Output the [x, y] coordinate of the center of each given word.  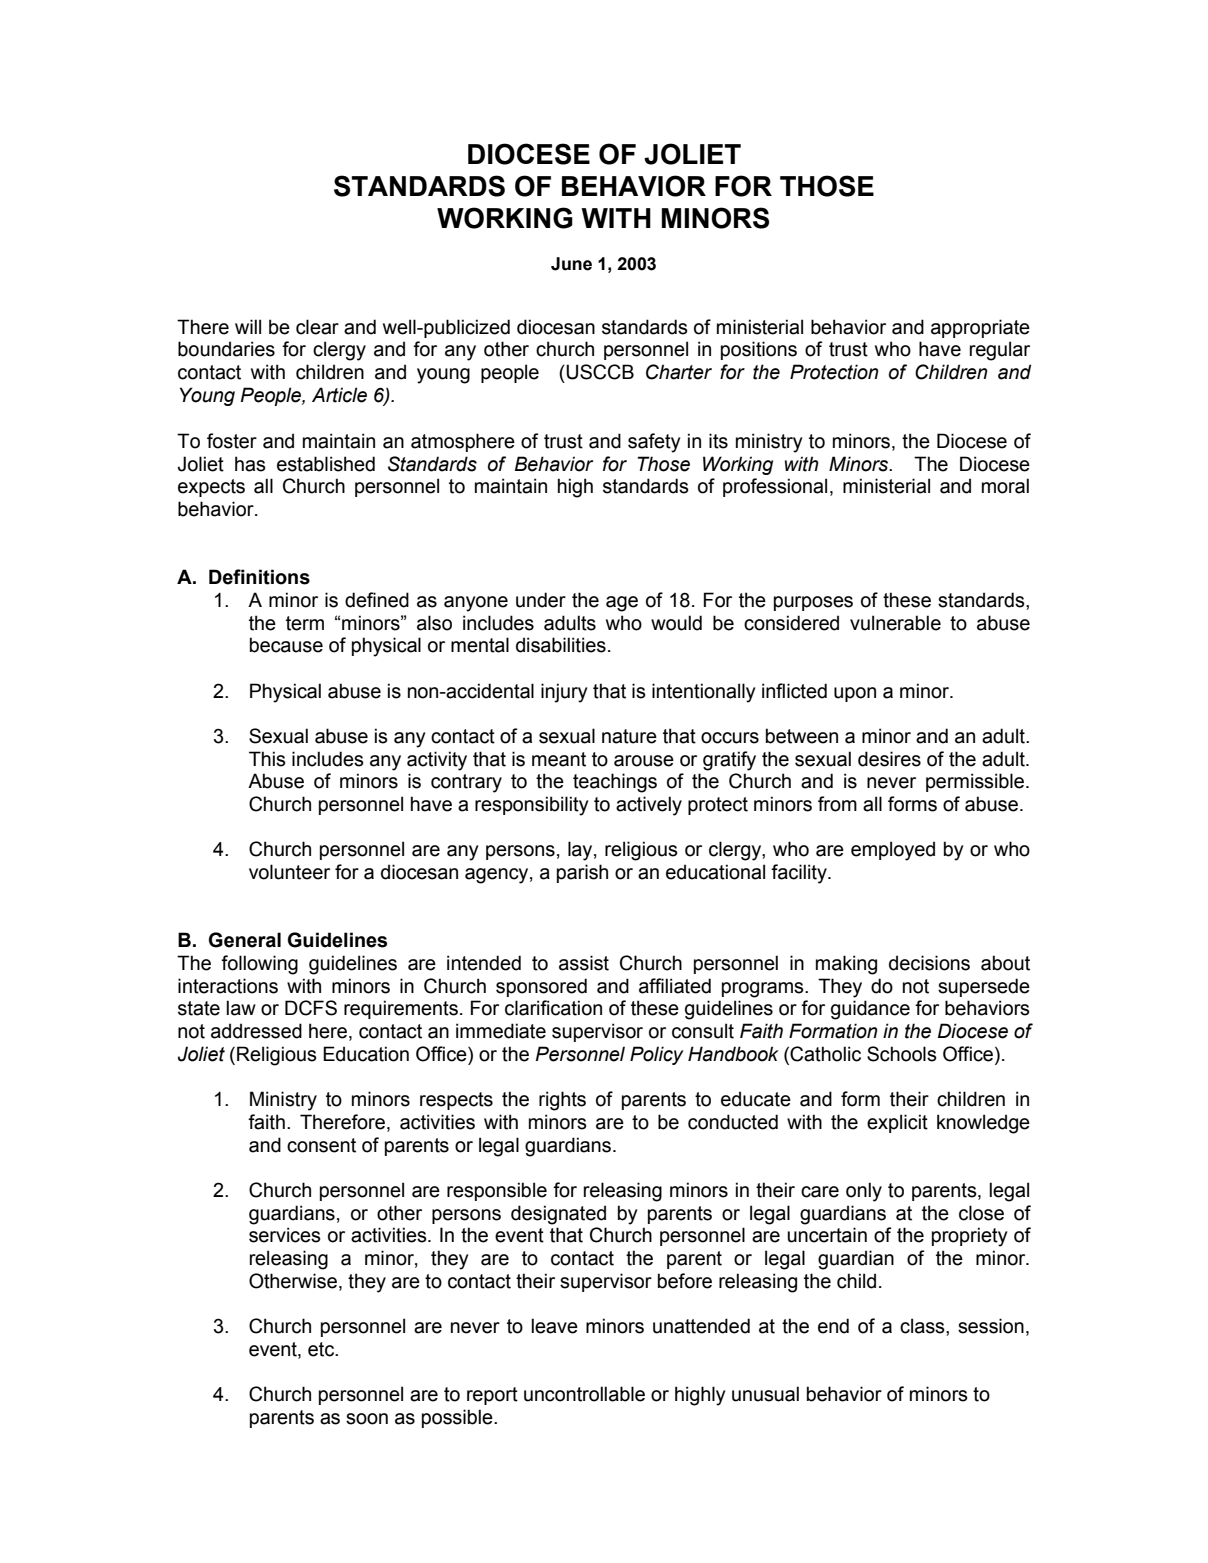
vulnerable [895, 623]
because [286, 645]
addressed [256, 1031]
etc [322, 1349]
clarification [553, 1008]
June [571, 264]
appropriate [980, 328]
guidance [870, 1010]
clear [317, 327]
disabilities [561, 645]
